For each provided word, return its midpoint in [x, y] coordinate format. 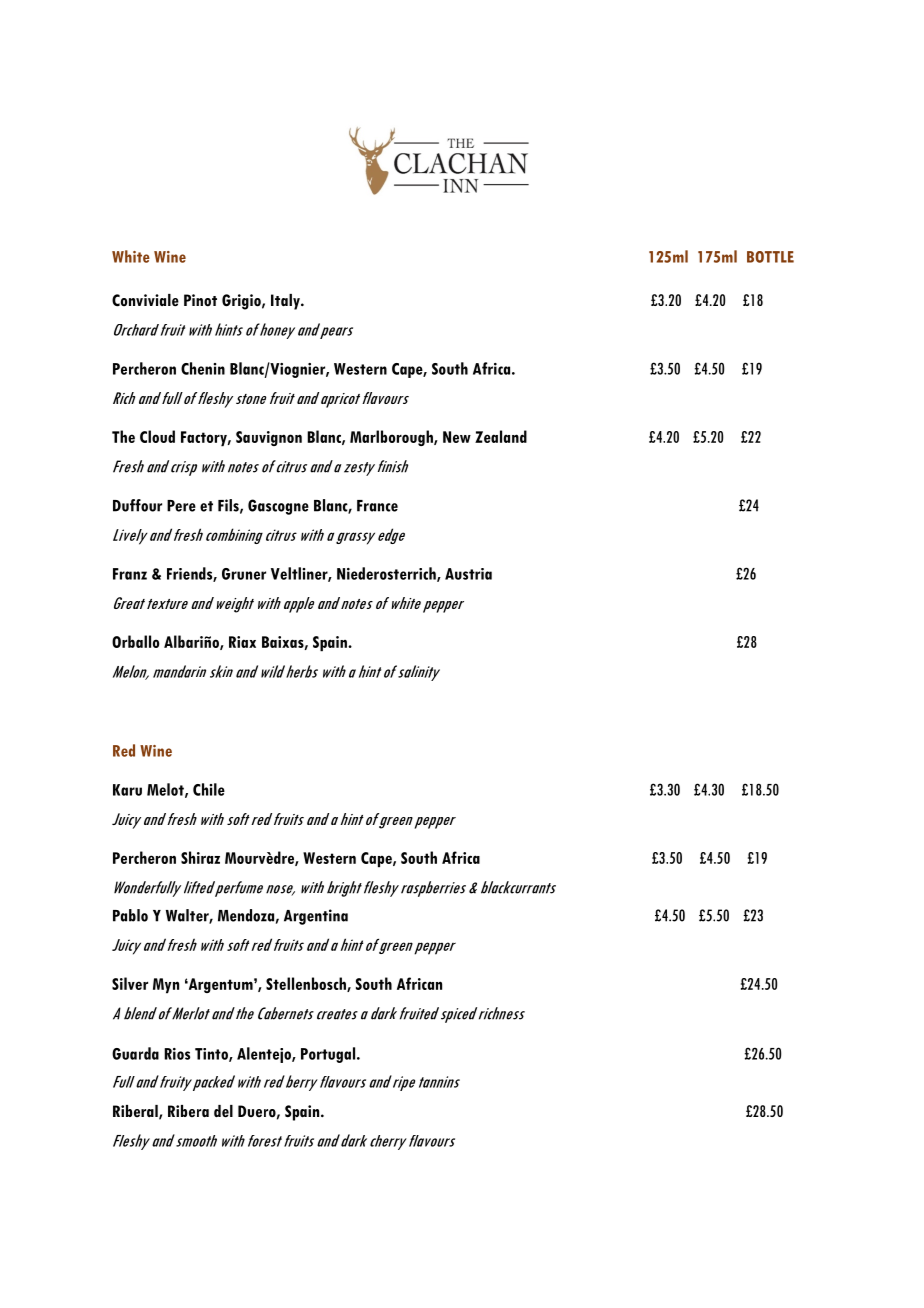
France [377, 506]
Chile [209, 789]
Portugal [329, 1055]
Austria [468, 574]
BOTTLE [770, 257]
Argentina [316, 917]
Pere [181, 506]
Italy [286, 302]
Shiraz [200, 857]
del [223, 1111]
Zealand [501, 436]
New [457, 437]
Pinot [200, 300]
